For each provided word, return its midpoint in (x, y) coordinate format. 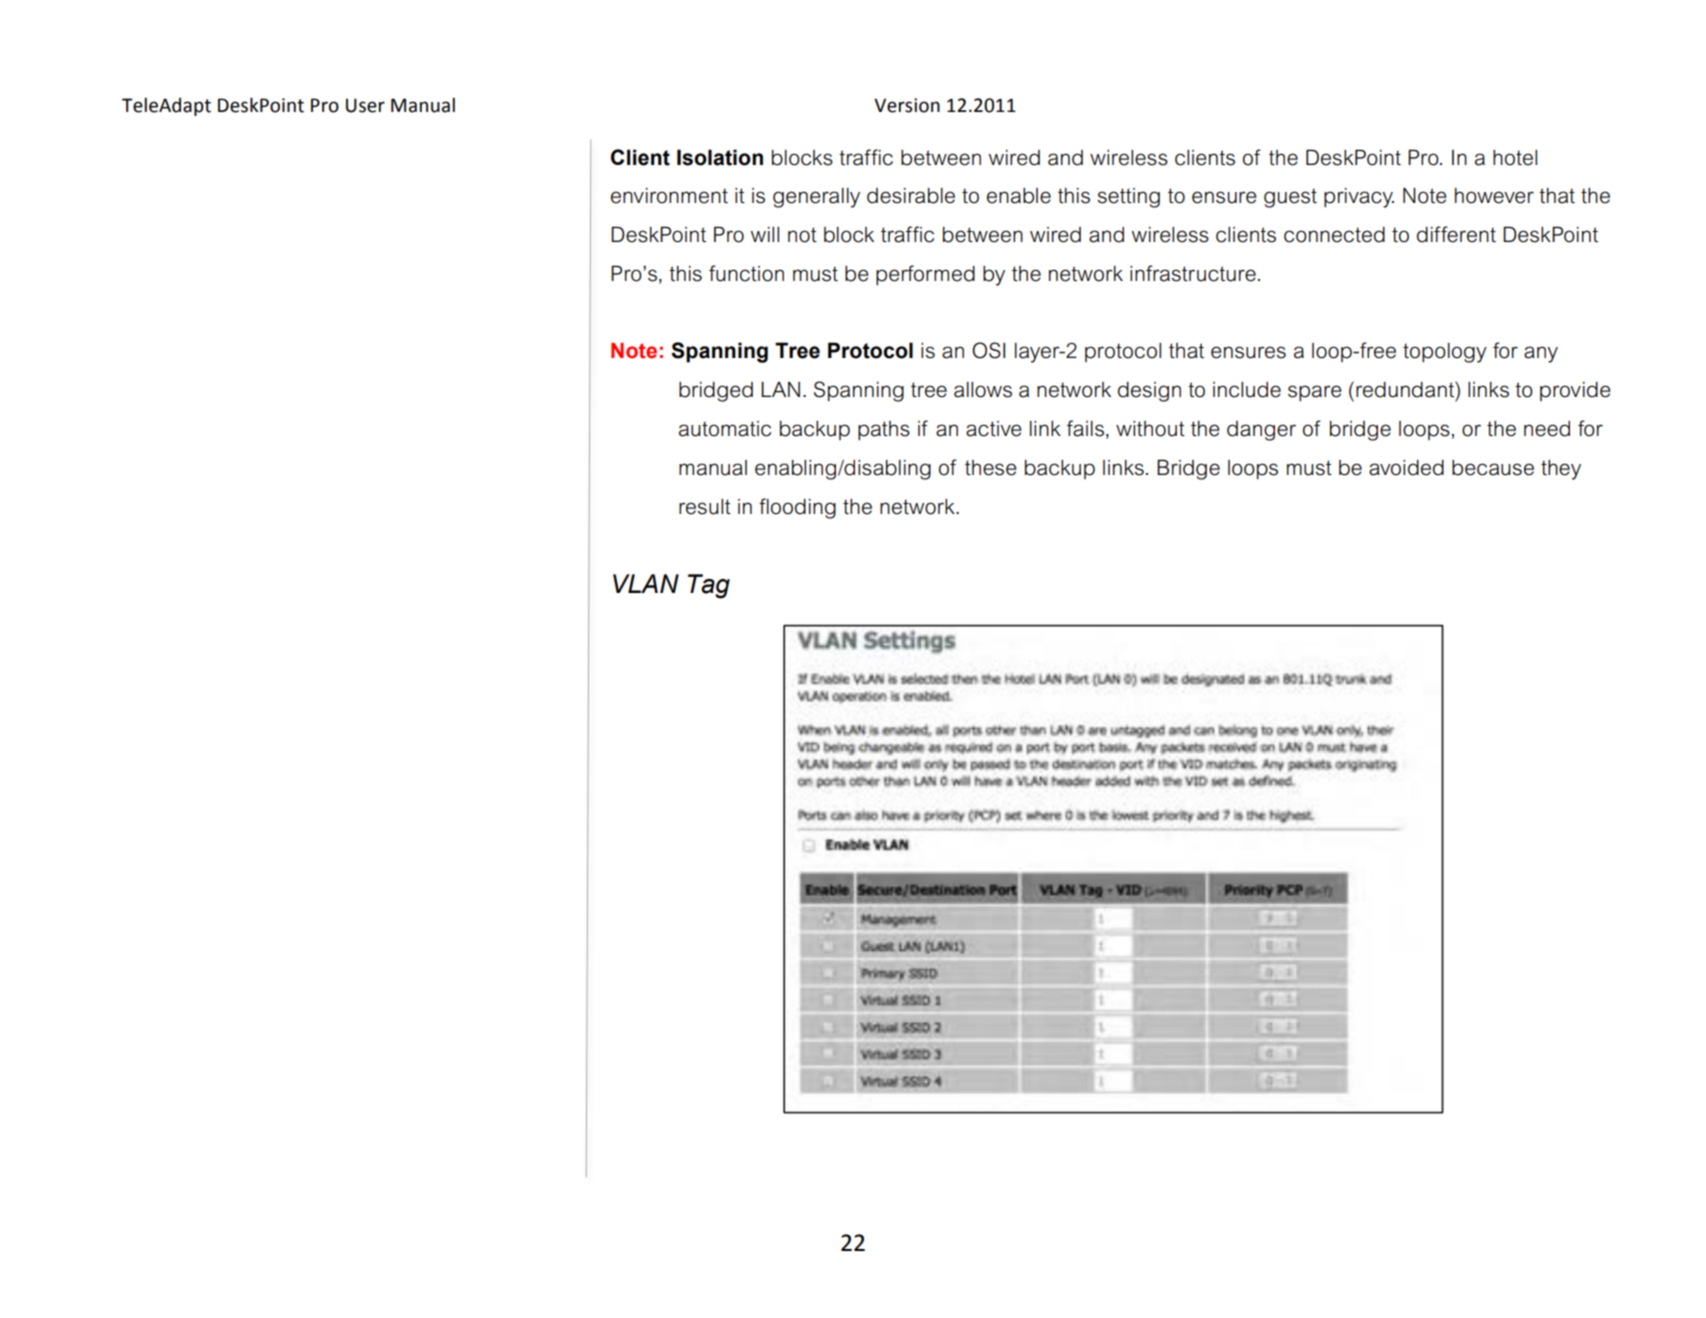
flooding (797, 508)
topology (1445, 353)
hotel (1515, 158)
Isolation (720, 157)
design (1149, 392)
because (1493, 468)
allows (983, 390)
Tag (709, 586)
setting (1129, 198)
